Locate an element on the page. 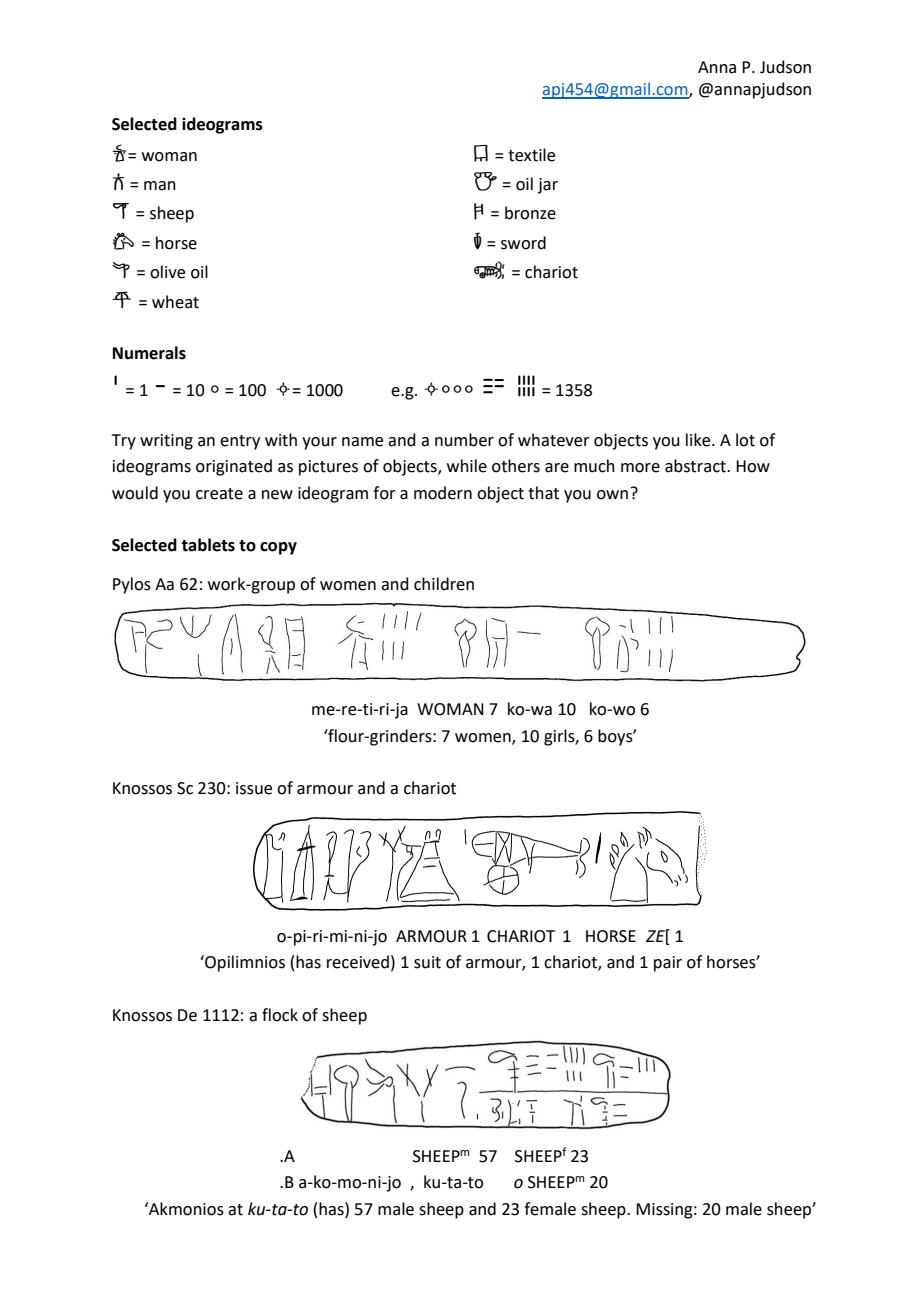 This image has height=1308, width=924. that is located at coordinates (543, 493).
